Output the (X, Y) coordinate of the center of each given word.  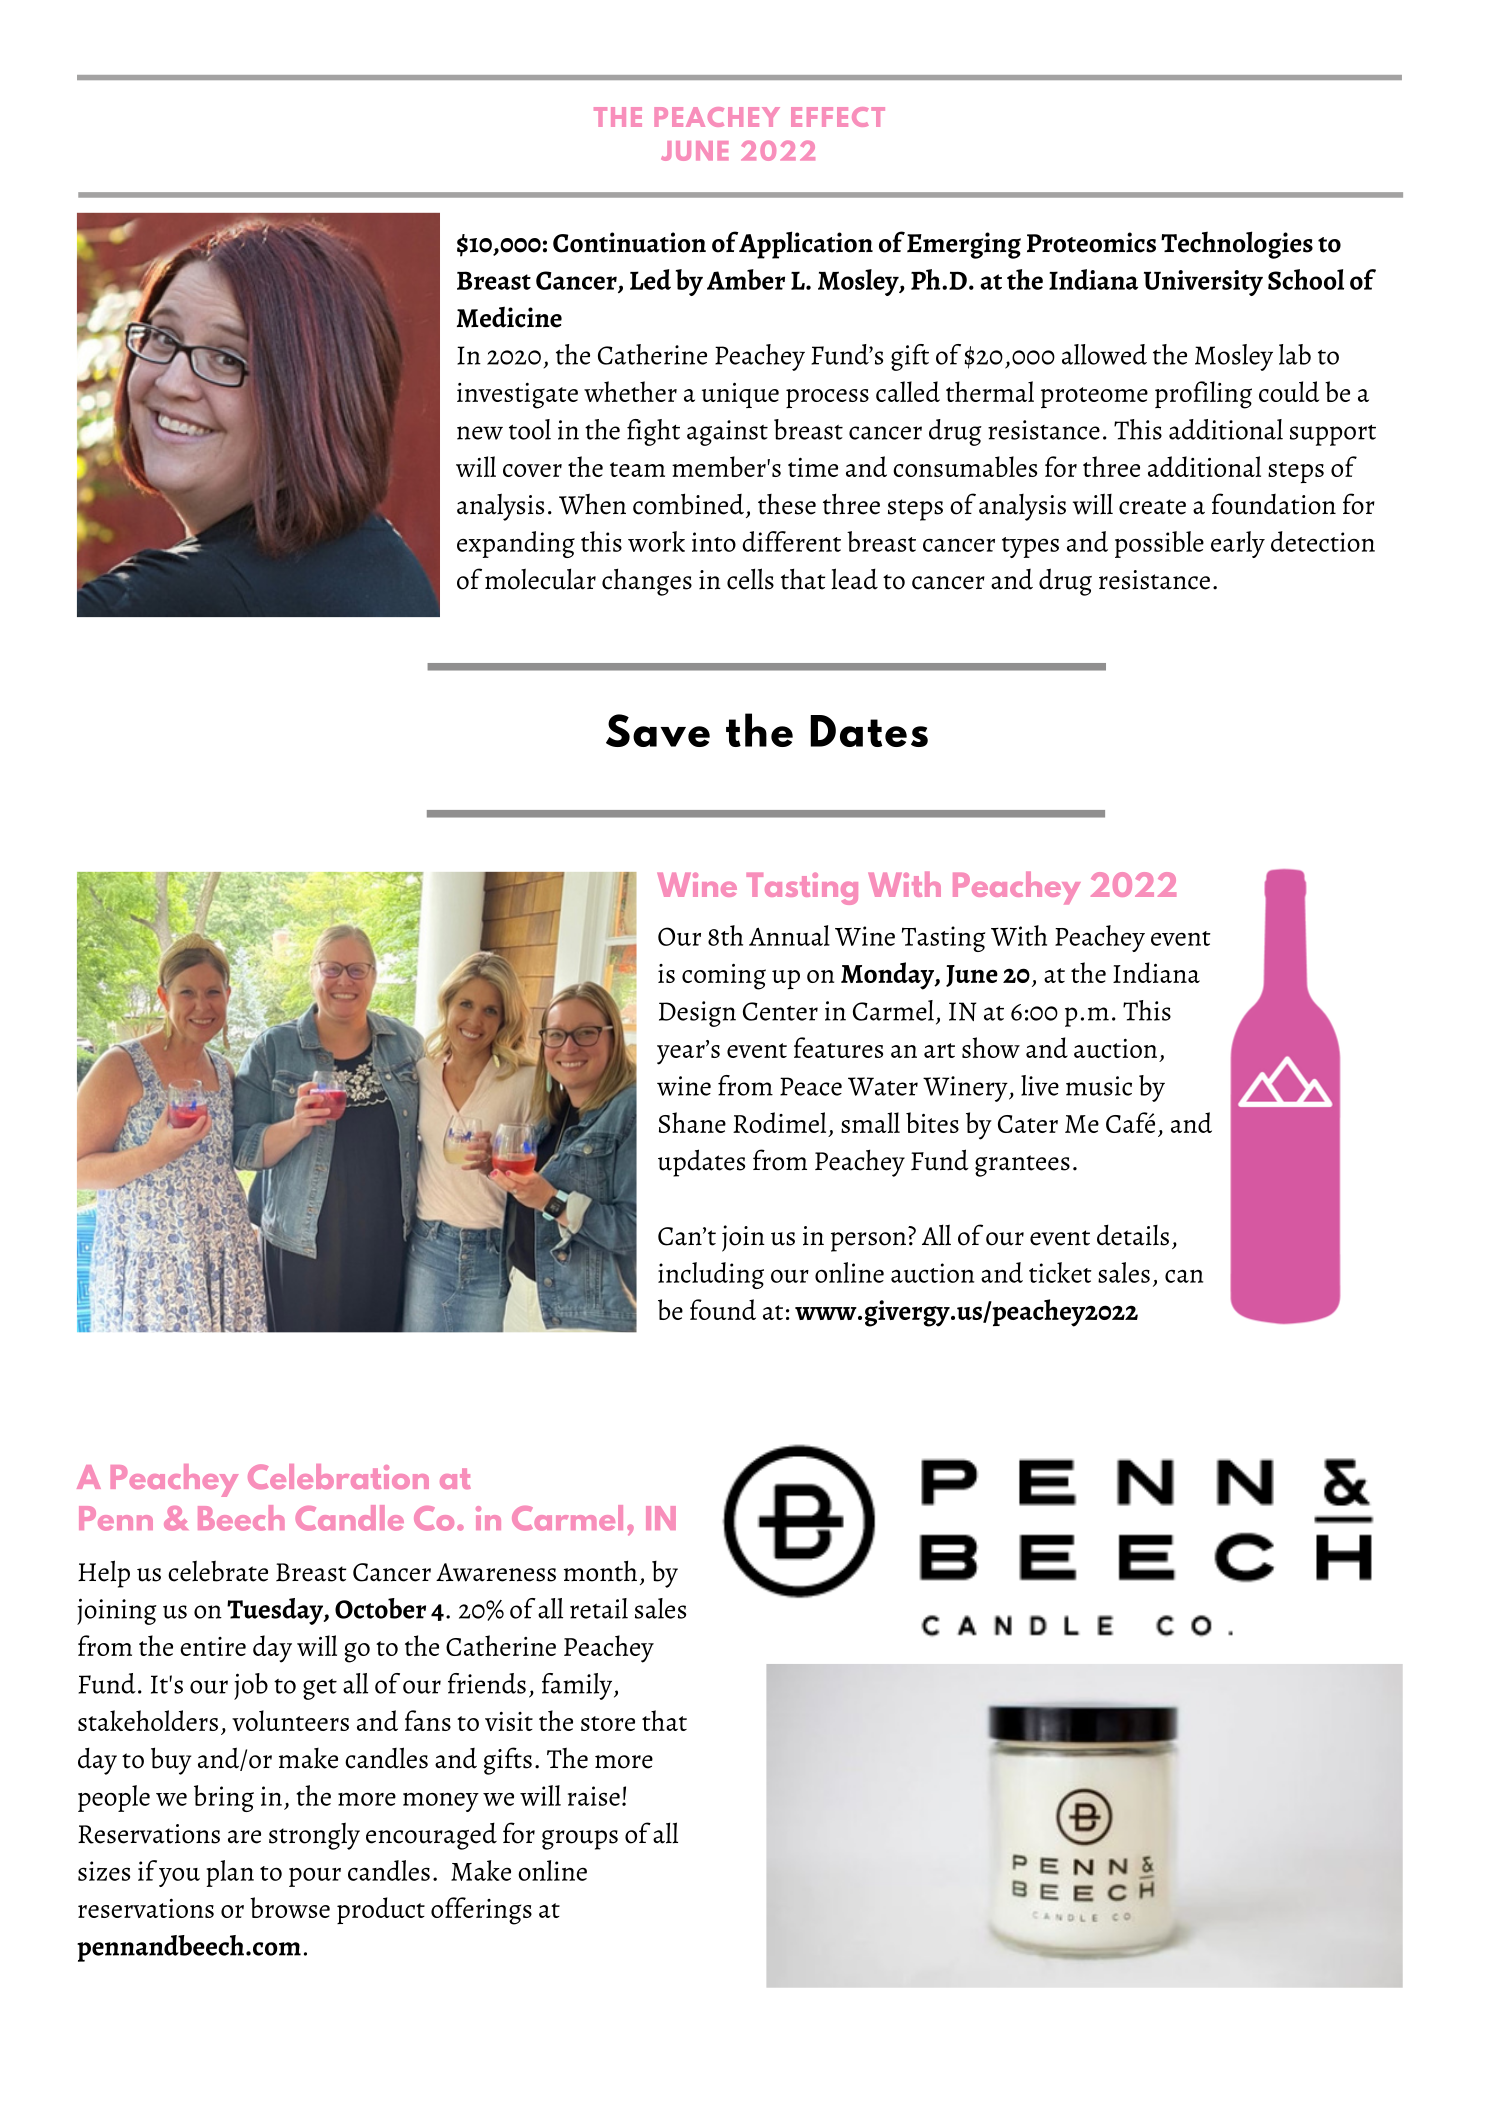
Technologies (1237, 245)
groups (580, 1840)
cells (750, 579)
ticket (1060, 1272)
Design (697, 1014)
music (1099, 1086)
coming (724, 977)
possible (1159, 544)
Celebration (338, 1476)
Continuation (629, 242)
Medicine (509, 317)
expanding (516, 544)
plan (230, 1873)
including (711, 1275)
